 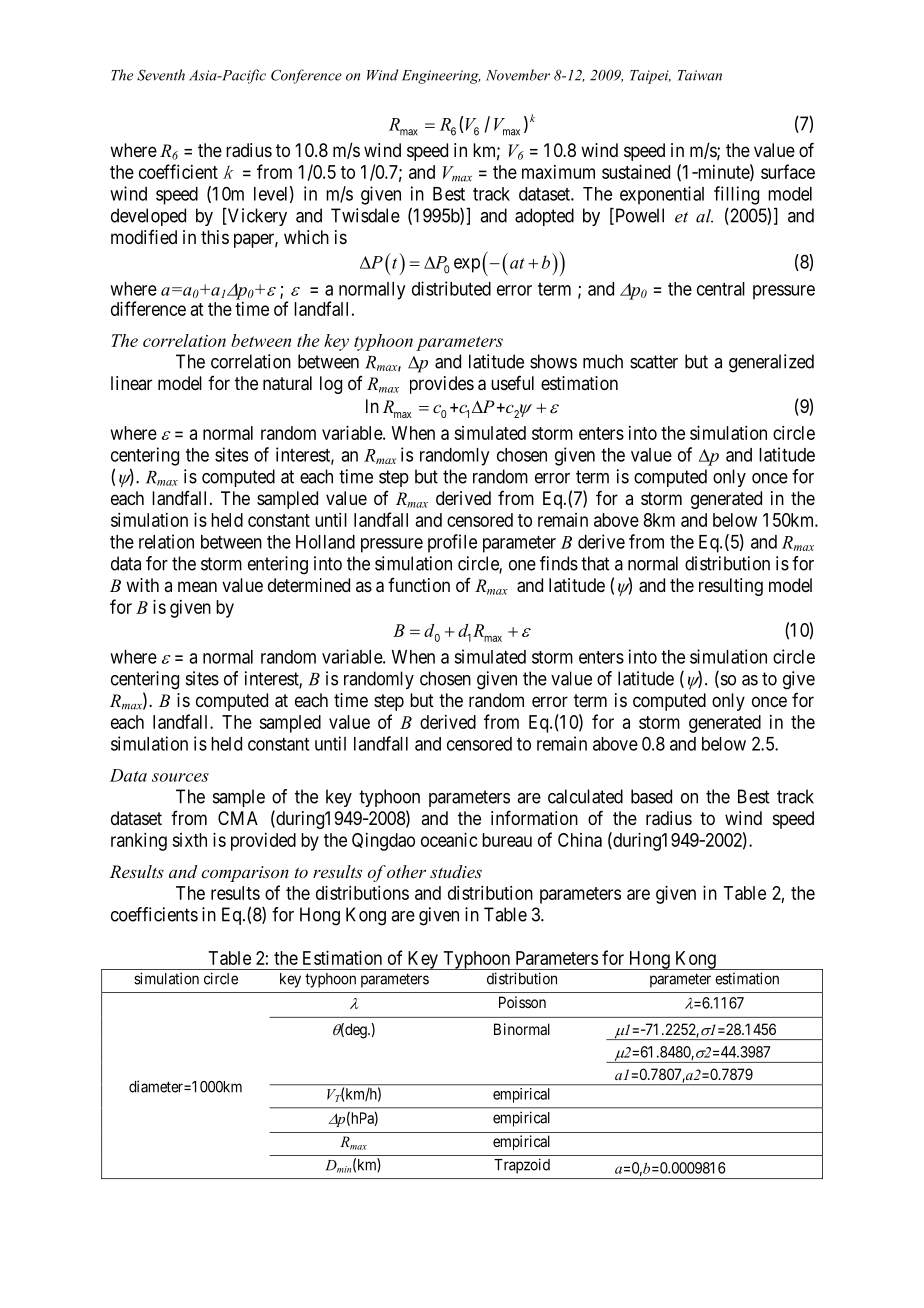 What do you see at coordinates (700, 75) in the image?
I see `Taiwan` at bounding box center [700, 75].
